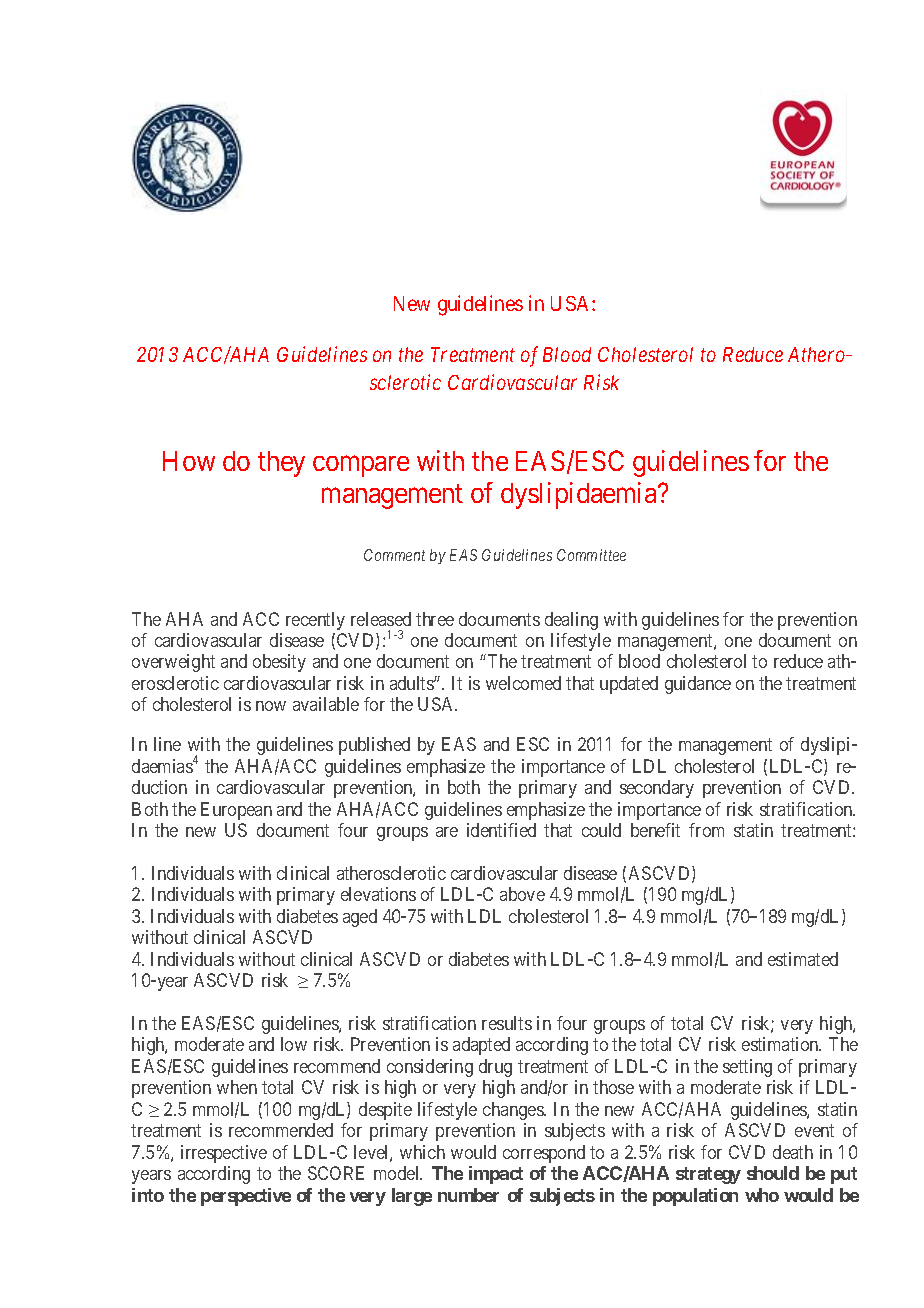 The image size is (924, 1308). What do you see at coordinates (189, 461) in the screenshot?
I see `How` at bounding box center [189, 461].
